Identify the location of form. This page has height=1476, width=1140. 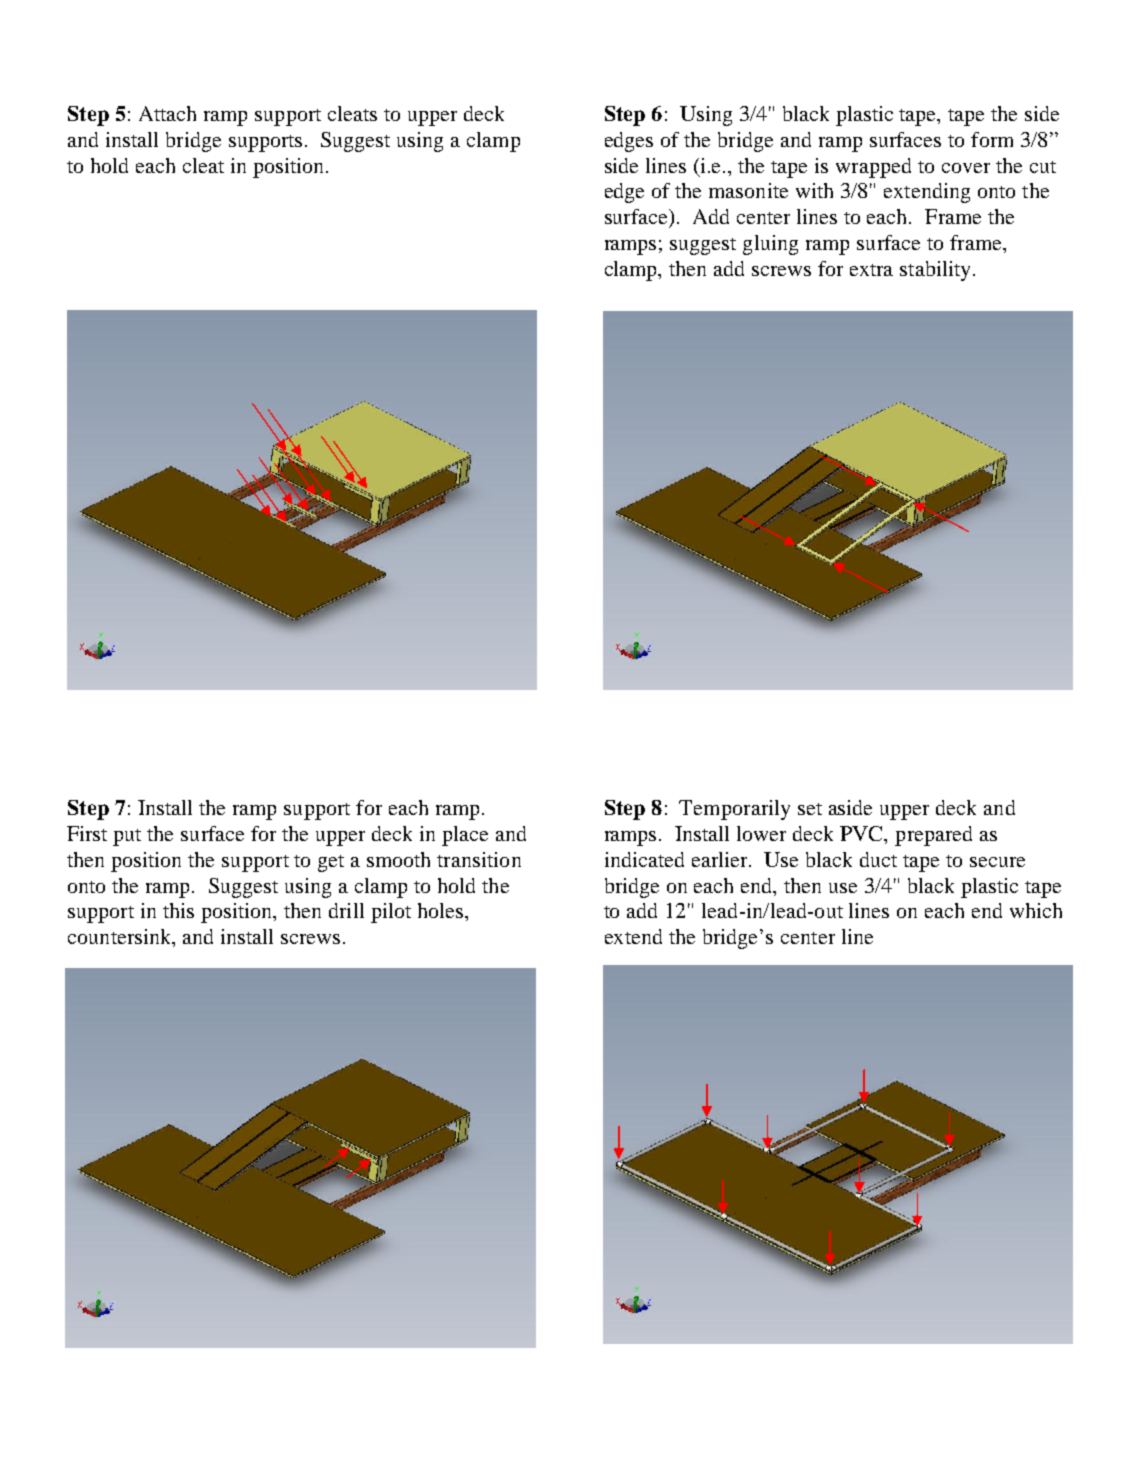
(992, 139).
